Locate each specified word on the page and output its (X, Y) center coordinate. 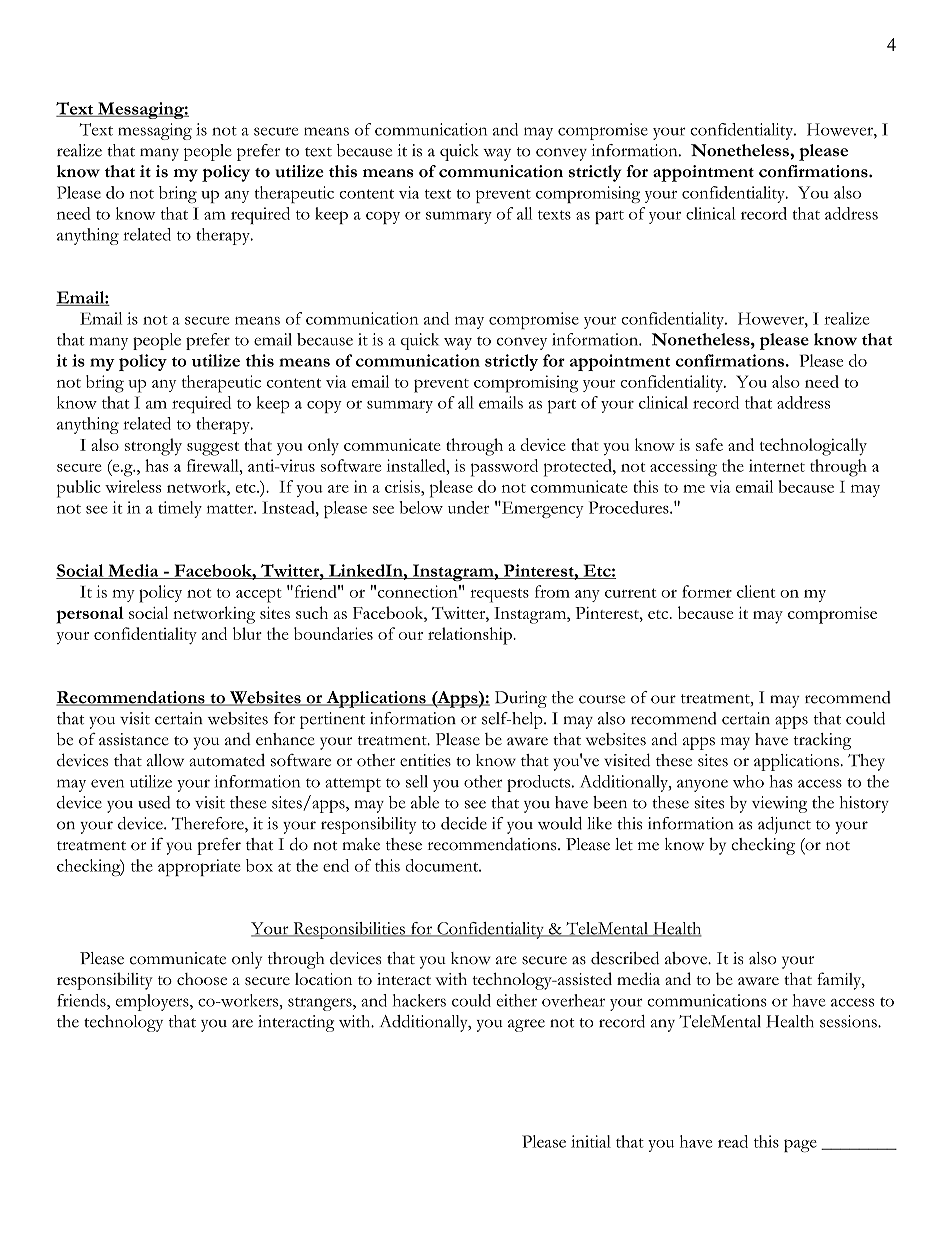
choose (202, 979)
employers (153, 1002)
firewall (214, 465)
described (625, 958)
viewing (779, 804)
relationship (471, 636)
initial (591, 1141)
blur (247, 633)
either (516, 1000)
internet (777, 465)
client (756, 591)
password (504, 468)
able (425, 802)
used (154, 802)
